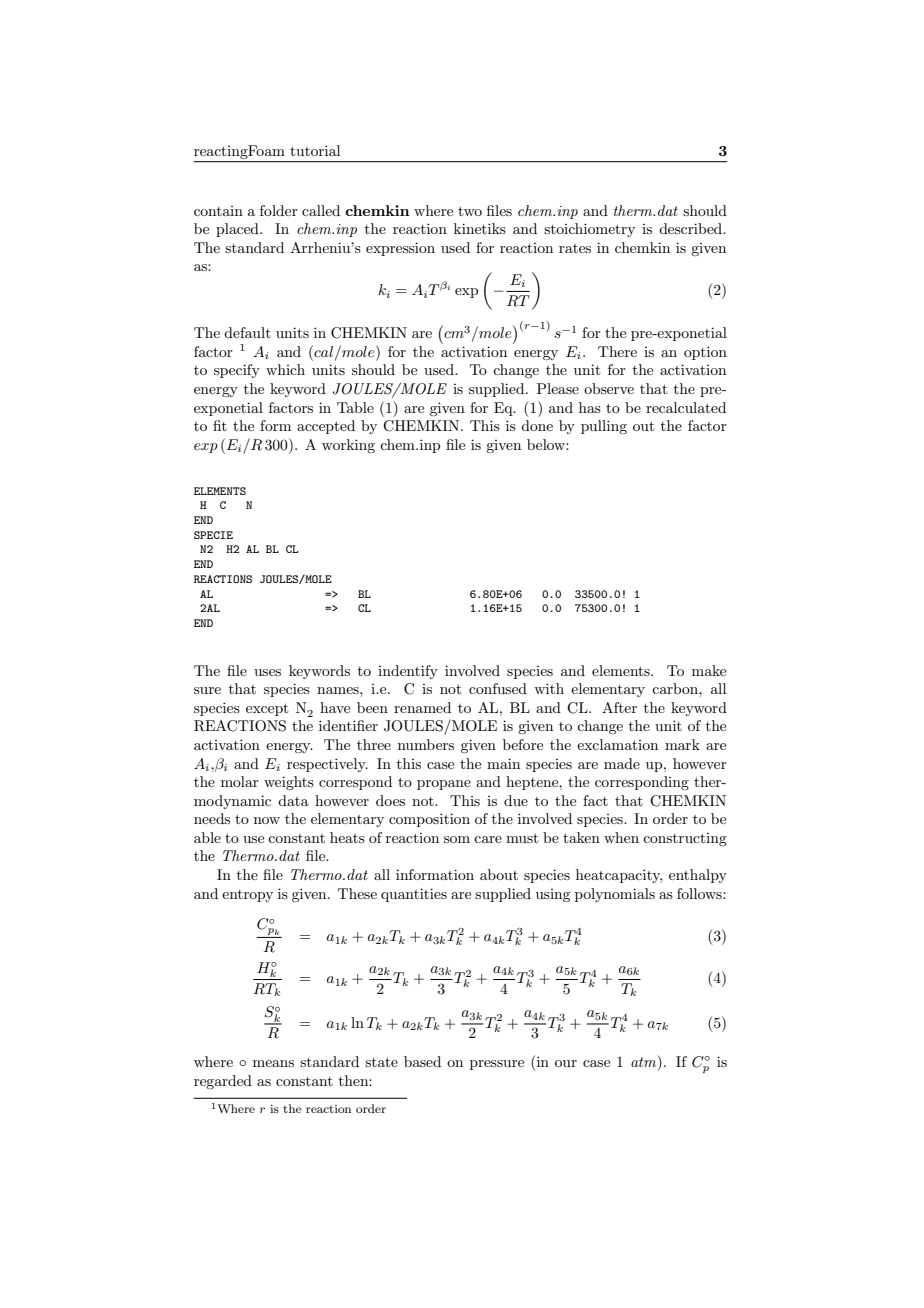 The width and height of the screenshot is (924, 1308). What do you see at coordinates (279, 210) in the screenshot?
I see `folder` at bounding box center [279, 210].
